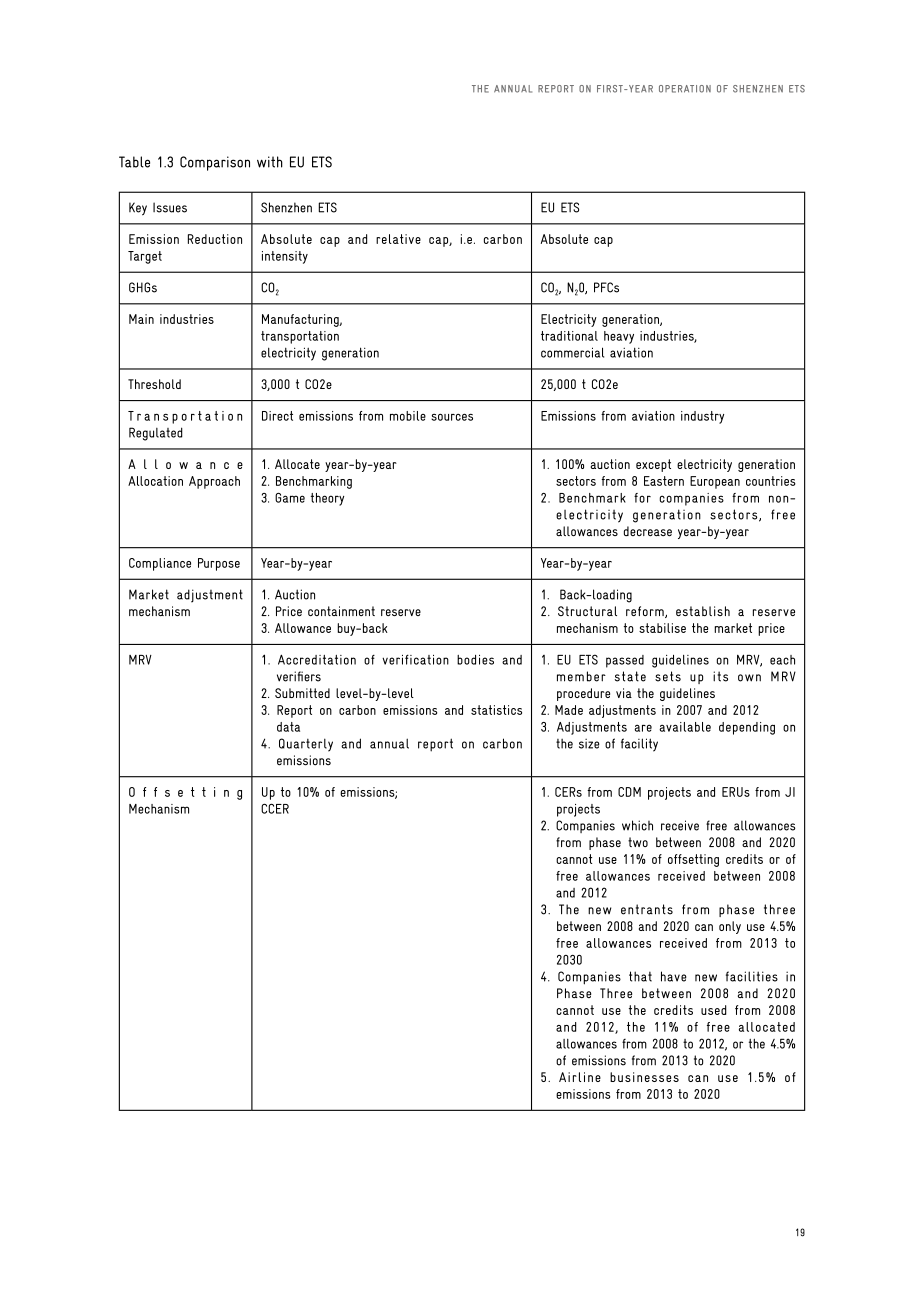 Image resolution: width=924 pixels, height=1308 pixels. I want to click on European, so click(715, 482).
